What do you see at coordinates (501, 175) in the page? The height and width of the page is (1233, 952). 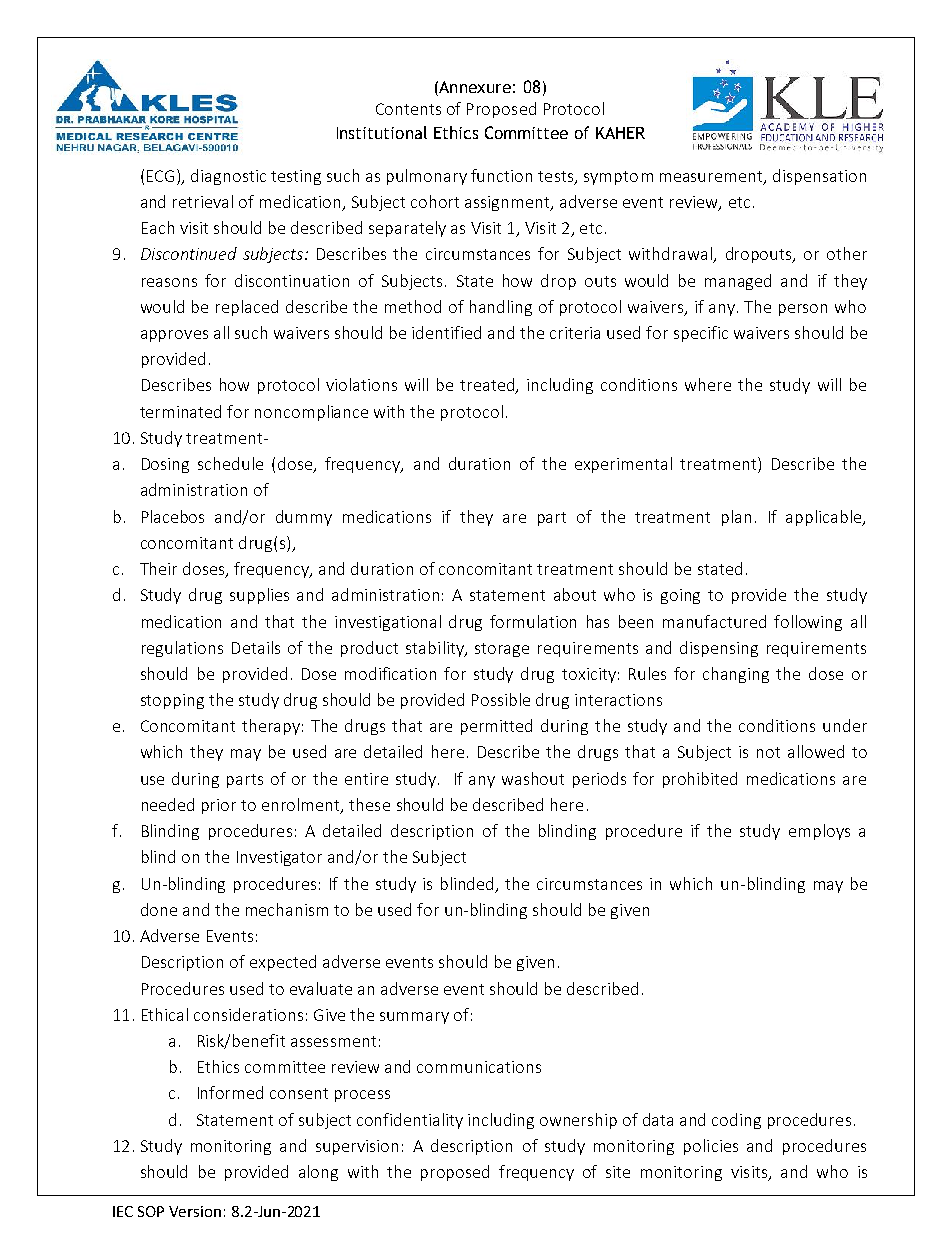 I see `function` at bounding box center [501, 175].
